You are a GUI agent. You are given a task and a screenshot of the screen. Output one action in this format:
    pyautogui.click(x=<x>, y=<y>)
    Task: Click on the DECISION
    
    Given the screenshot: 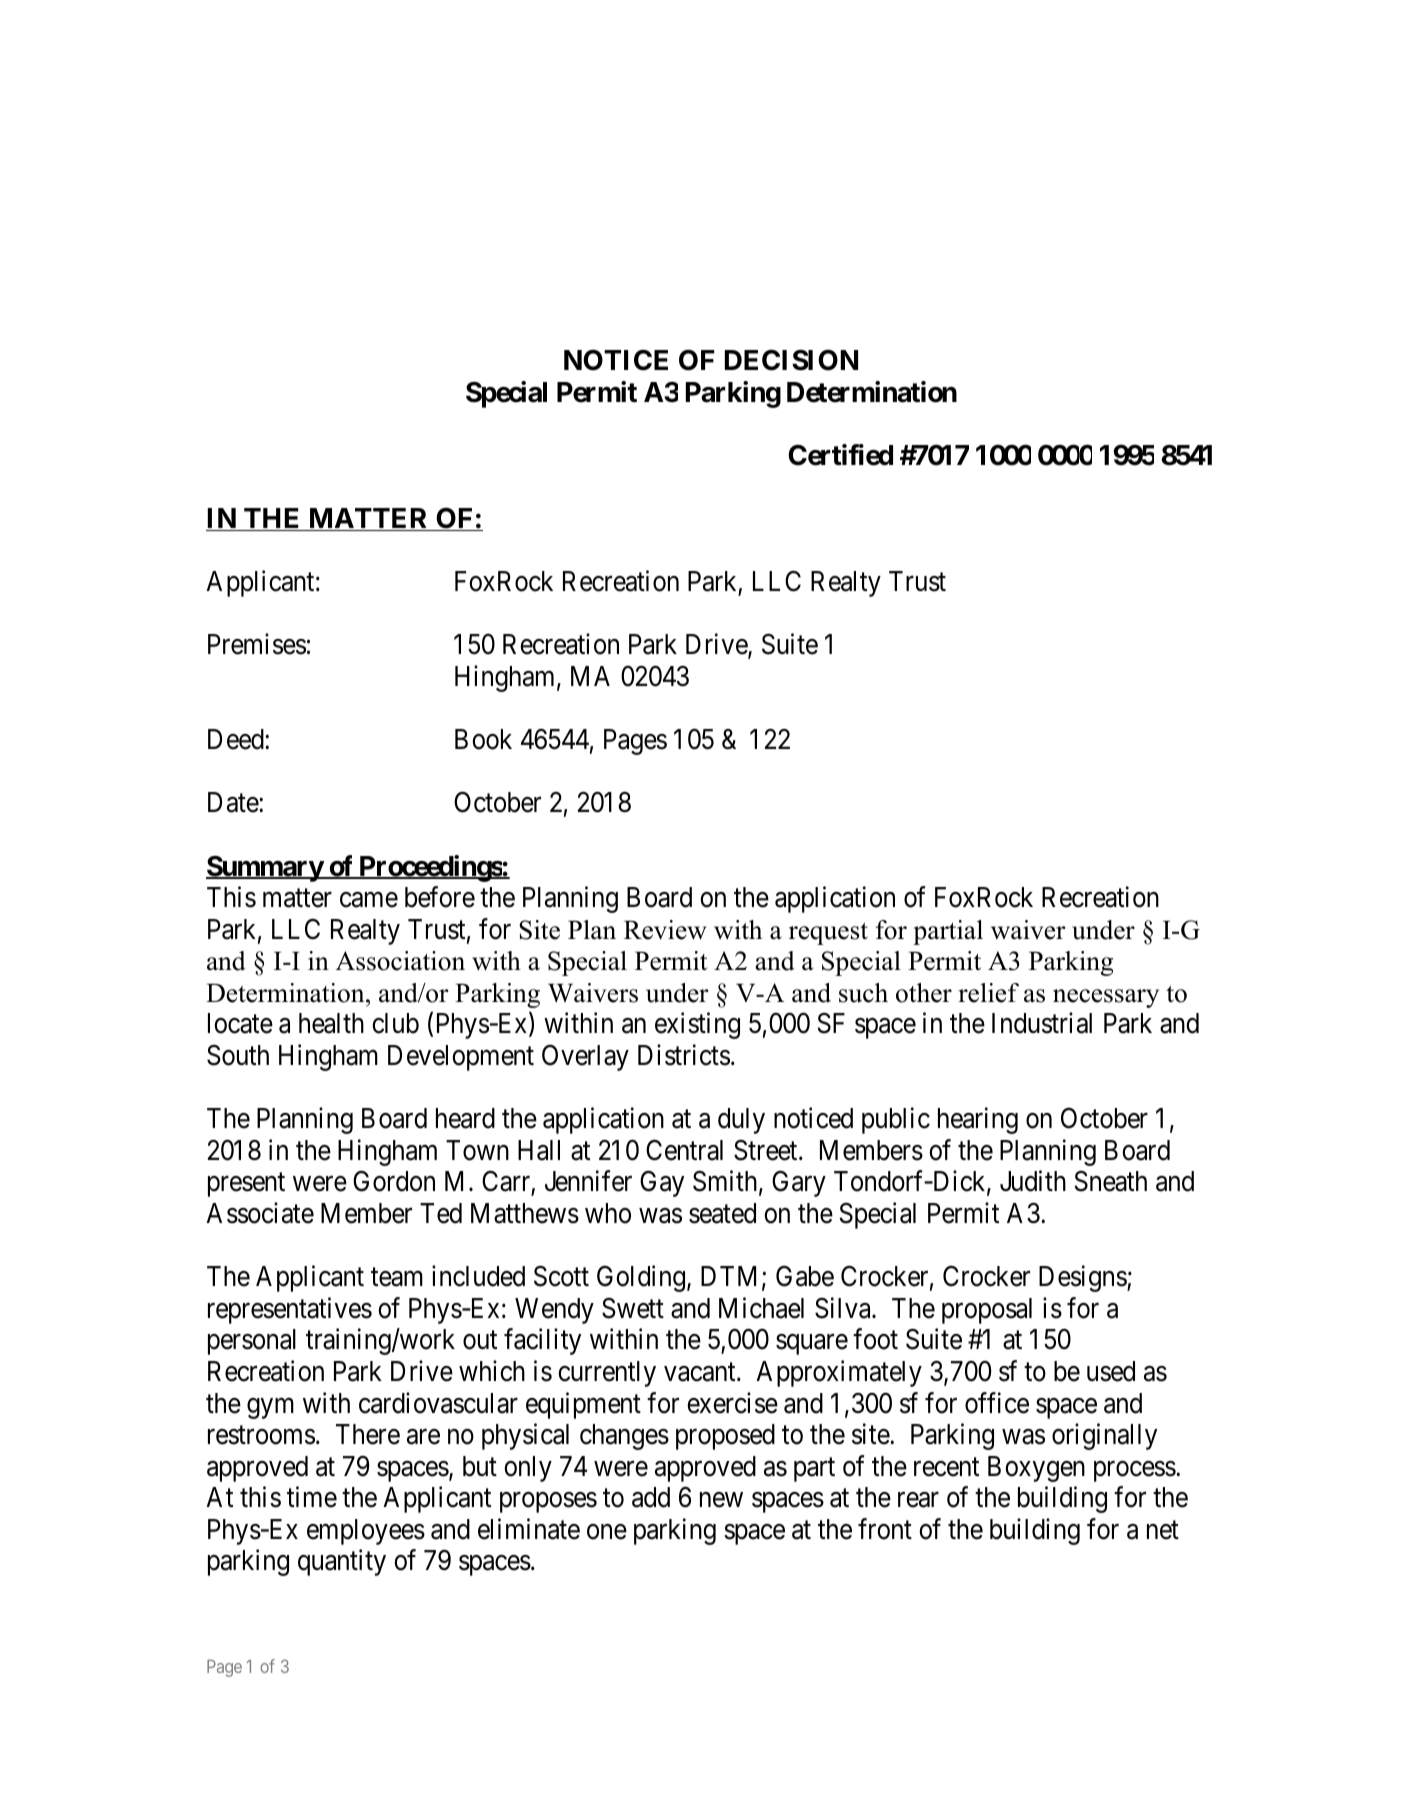 What is the action you would take?
    pyautogui.click(x=791, y=360)
